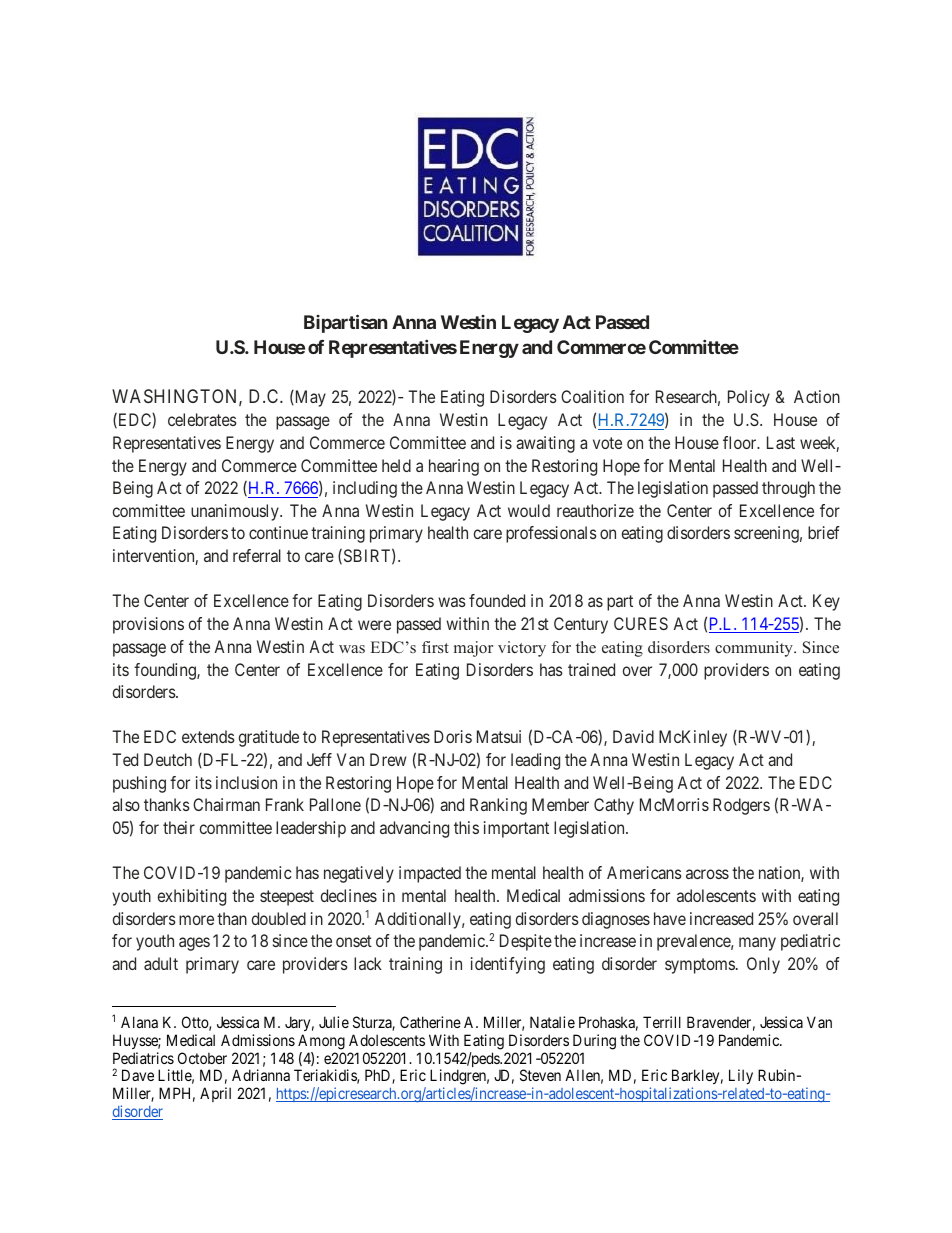 The width and height of the screenshot is (952, 1233). Describe the element at coordinates (202, 1058) in the screenshot. I see `October` at that location.
